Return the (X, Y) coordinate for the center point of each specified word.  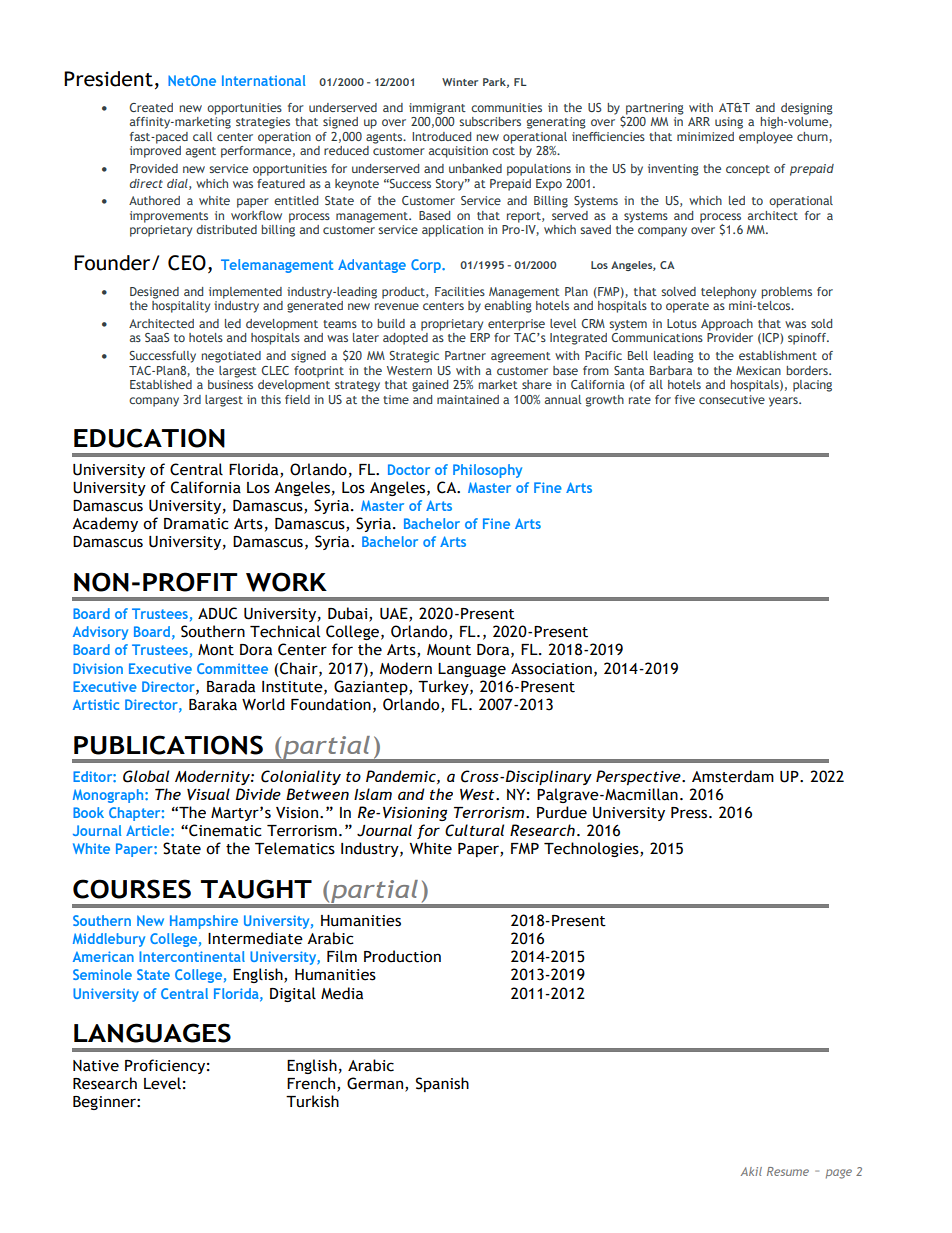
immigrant (437, 109)
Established (161, 384)
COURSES (132, 889)
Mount (449, 650)
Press (690, 813)
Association (551, 669)
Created (151, 107)
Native (96, 1066)
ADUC (217, 613)
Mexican (758, 370)
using (729, 123)
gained (430, 386)
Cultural (474, 830)
